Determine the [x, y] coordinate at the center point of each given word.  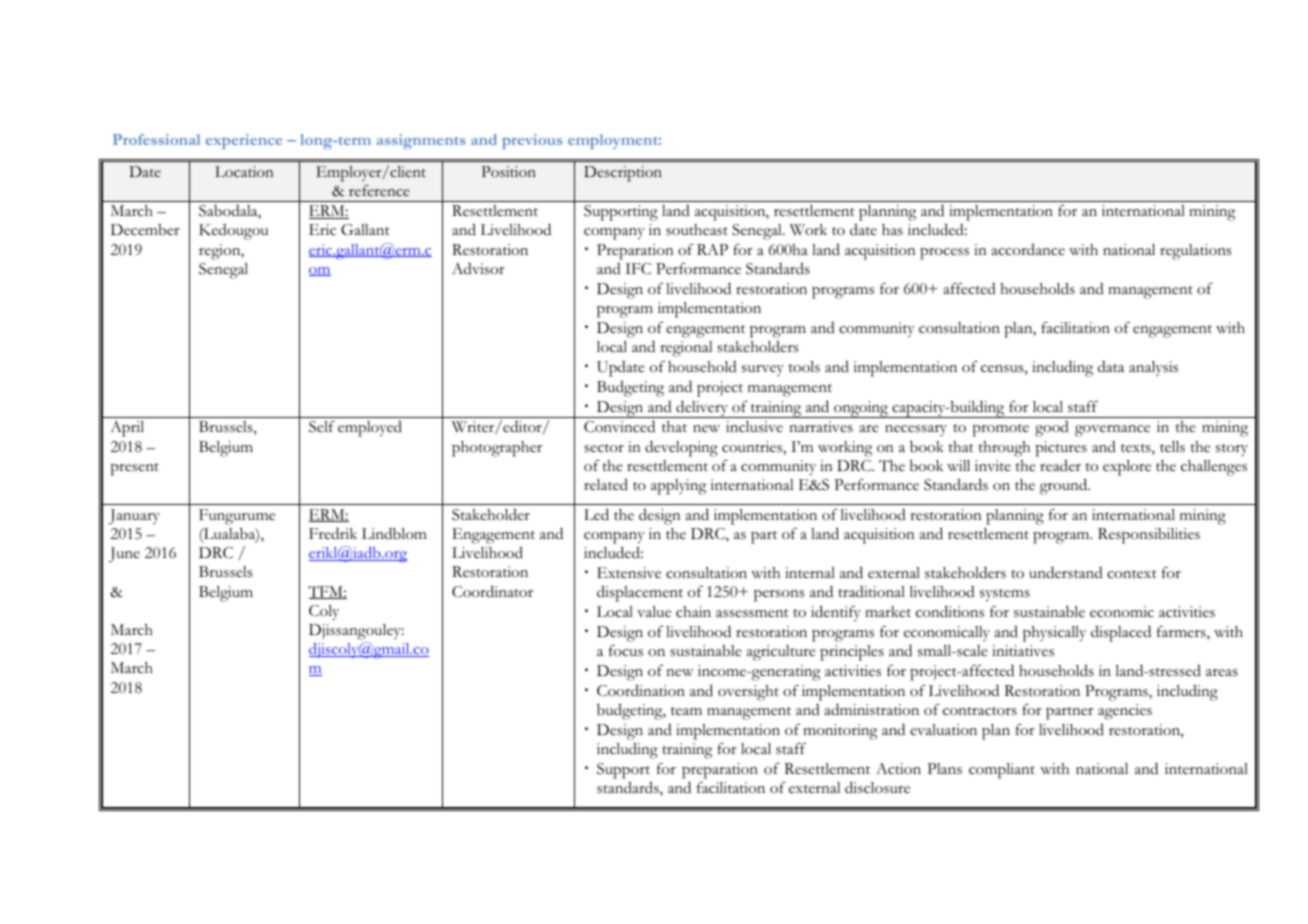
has [892, 230]
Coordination [641, 691]
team [686, 711]
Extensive [629, 573]
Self [322, 427]
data [1111, 366]
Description [623, 174]
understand [1066, 572]
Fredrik [333, 533]
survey [763, 370]
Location [244, 172]
